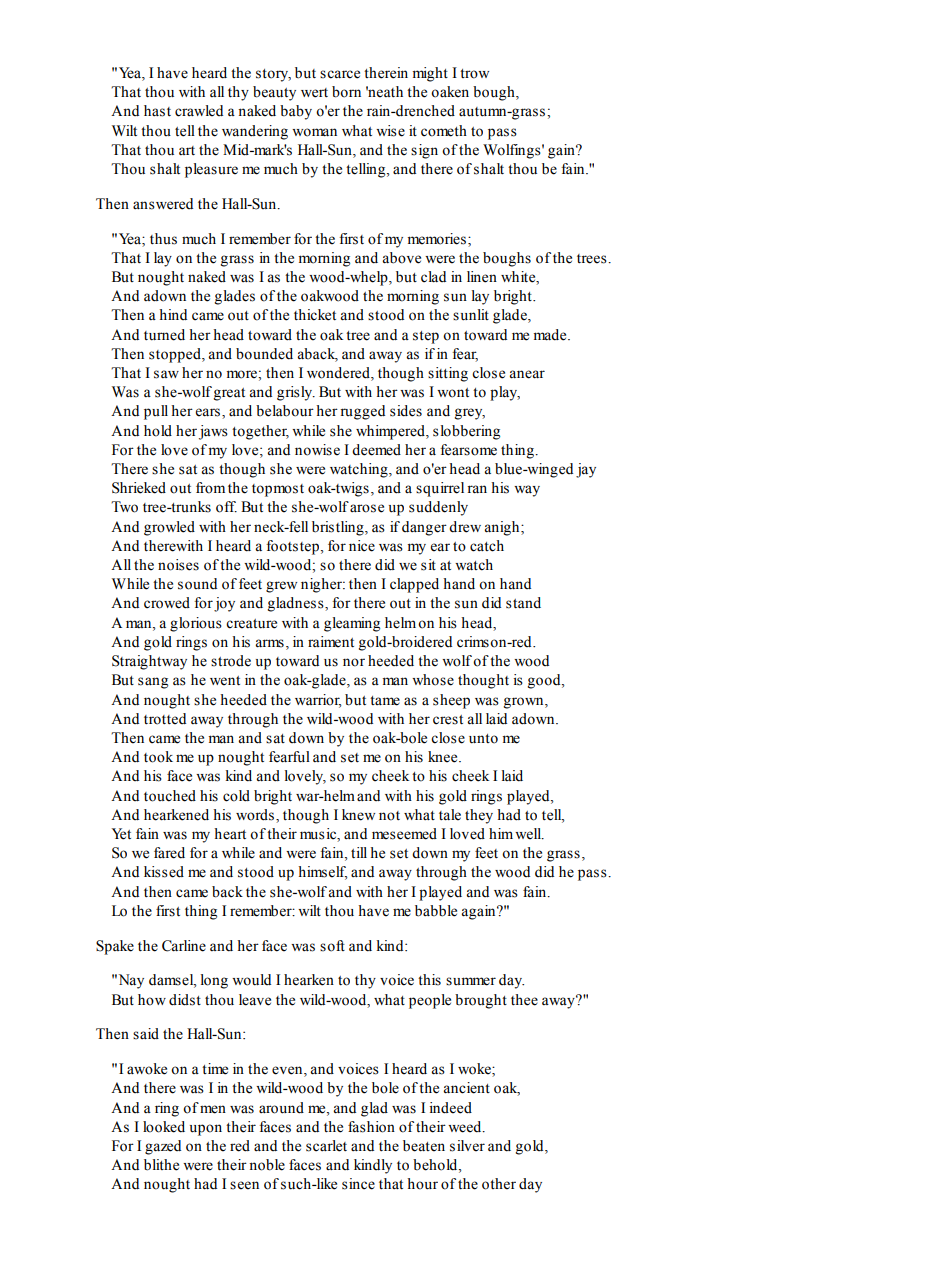  I want to click on wondered, so click(339, 374).
